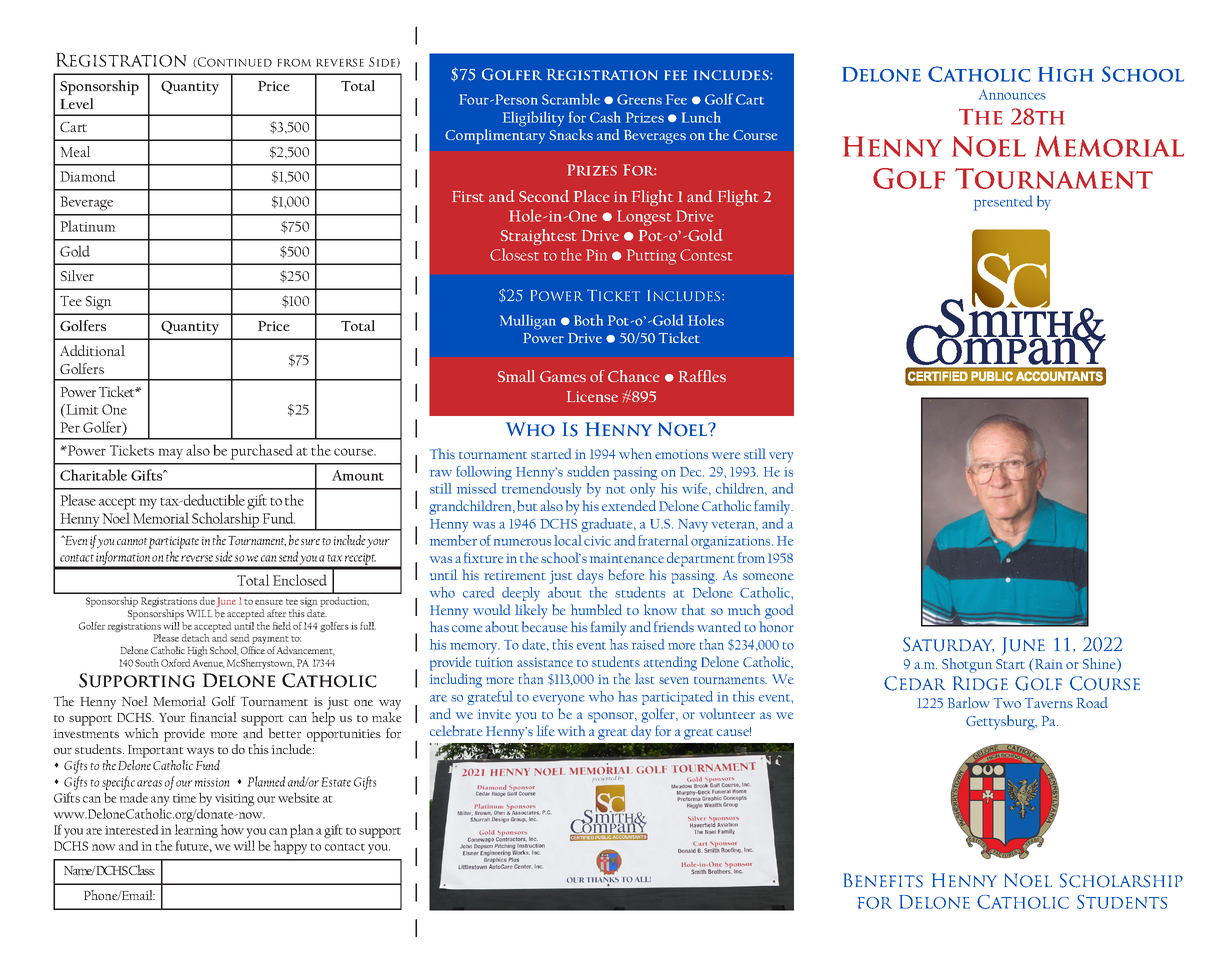 The image size is (1232, 964). I want to click on happy, so click(290, 847).
